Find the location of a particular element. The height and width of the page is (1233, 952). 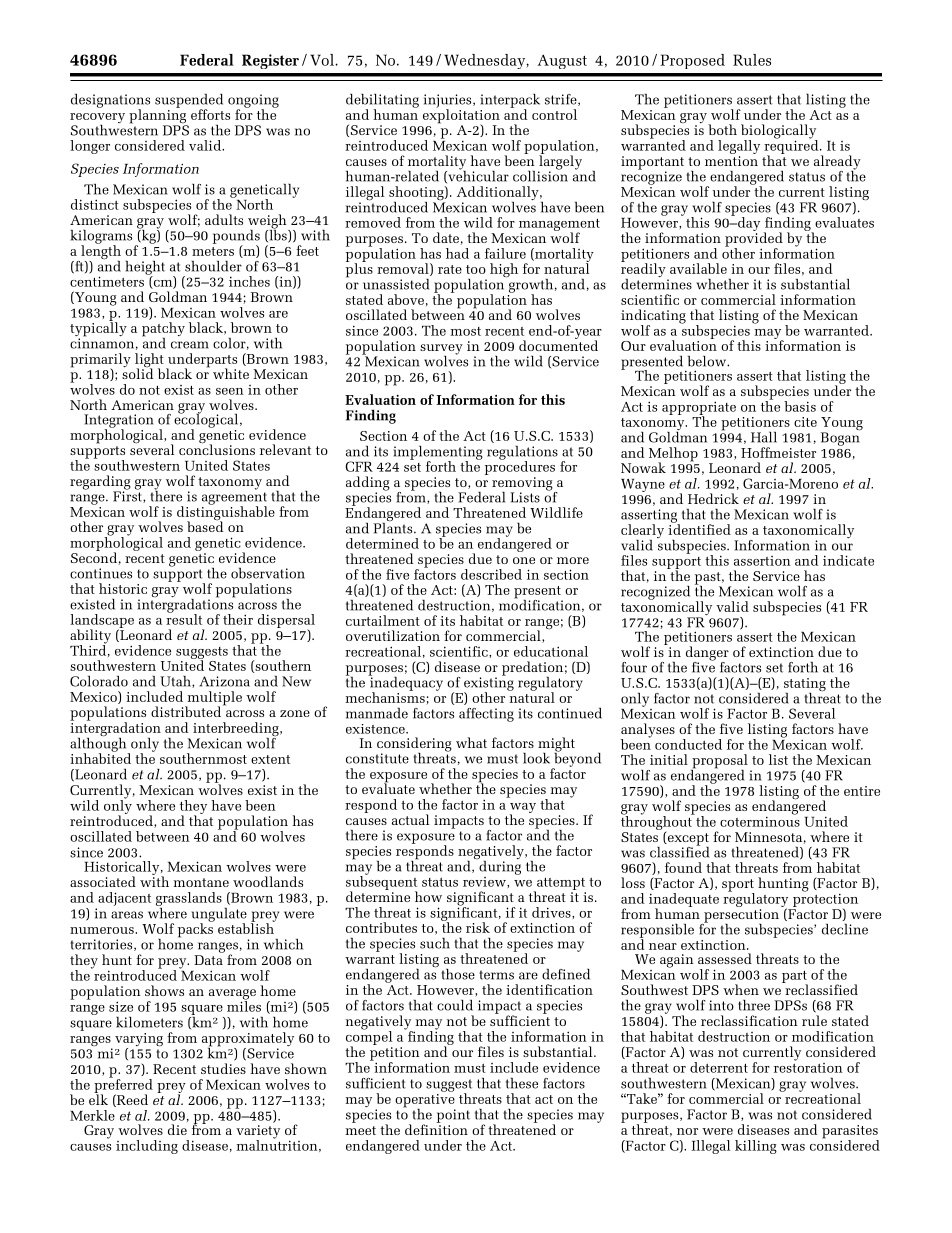

indicate is located at coordinates (848, 560).
